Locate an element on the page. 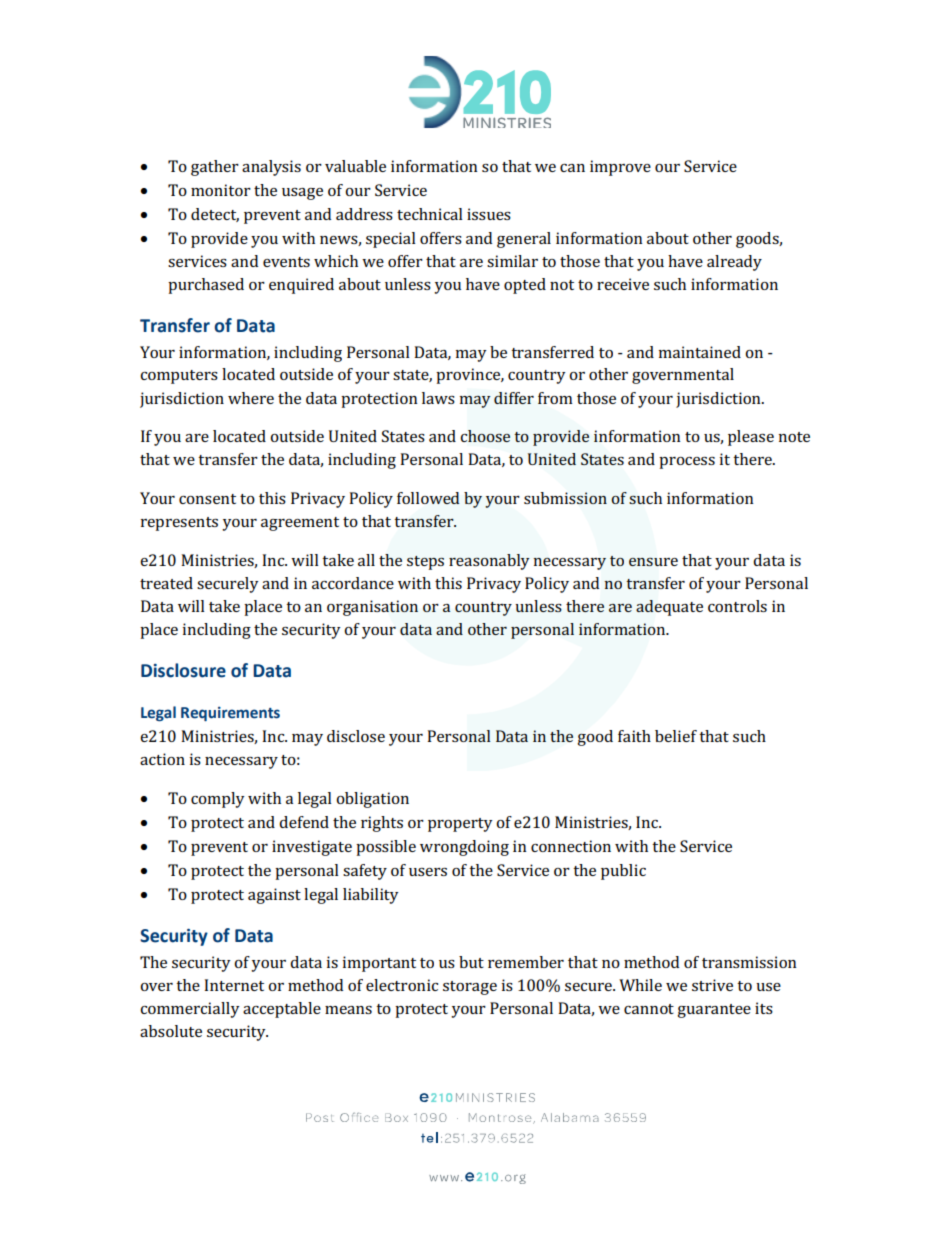  choose is located at coordinates (485, 436).
